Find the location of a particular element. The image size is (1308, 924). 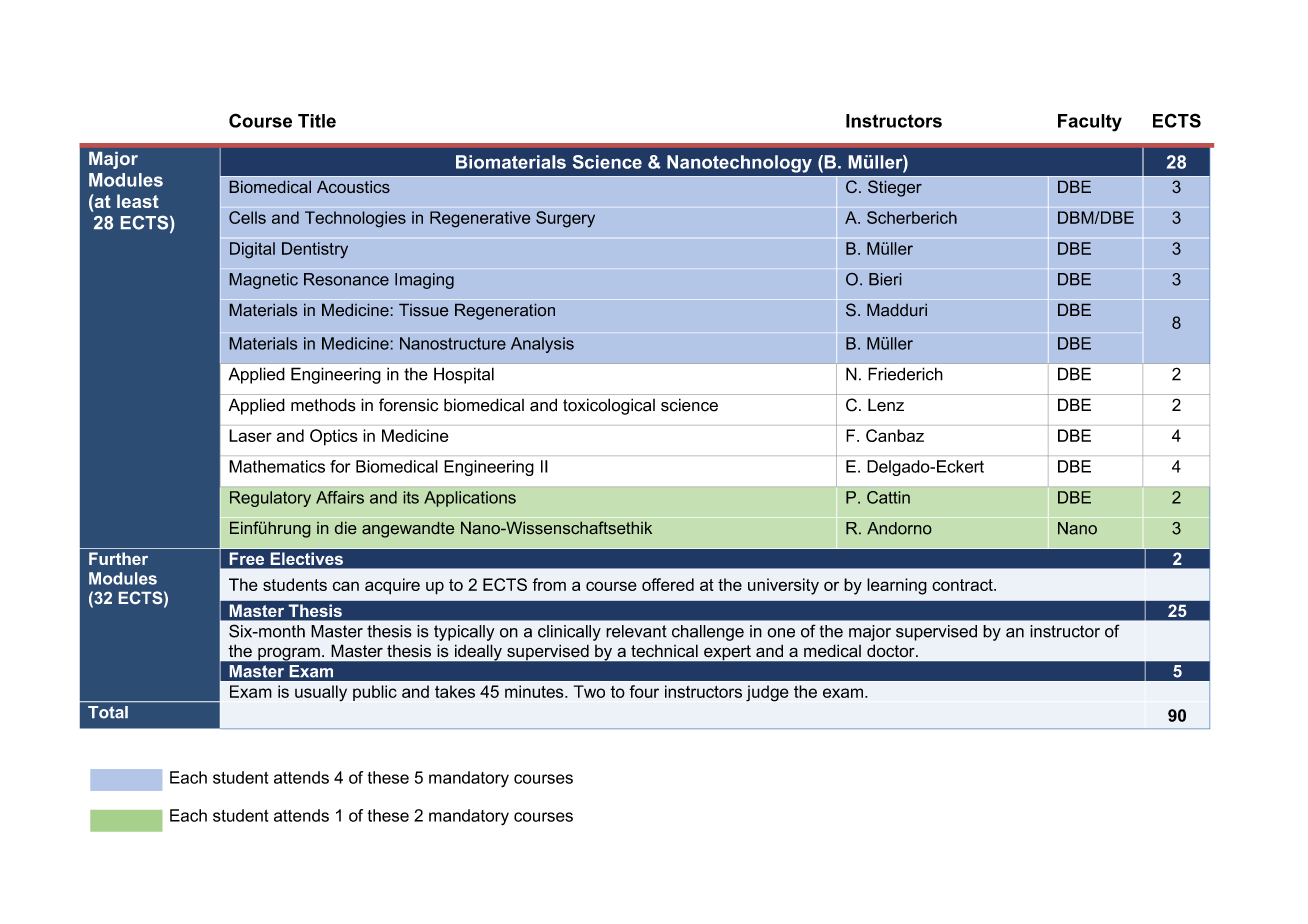

Analysis is located at coordinates (542, 345).
